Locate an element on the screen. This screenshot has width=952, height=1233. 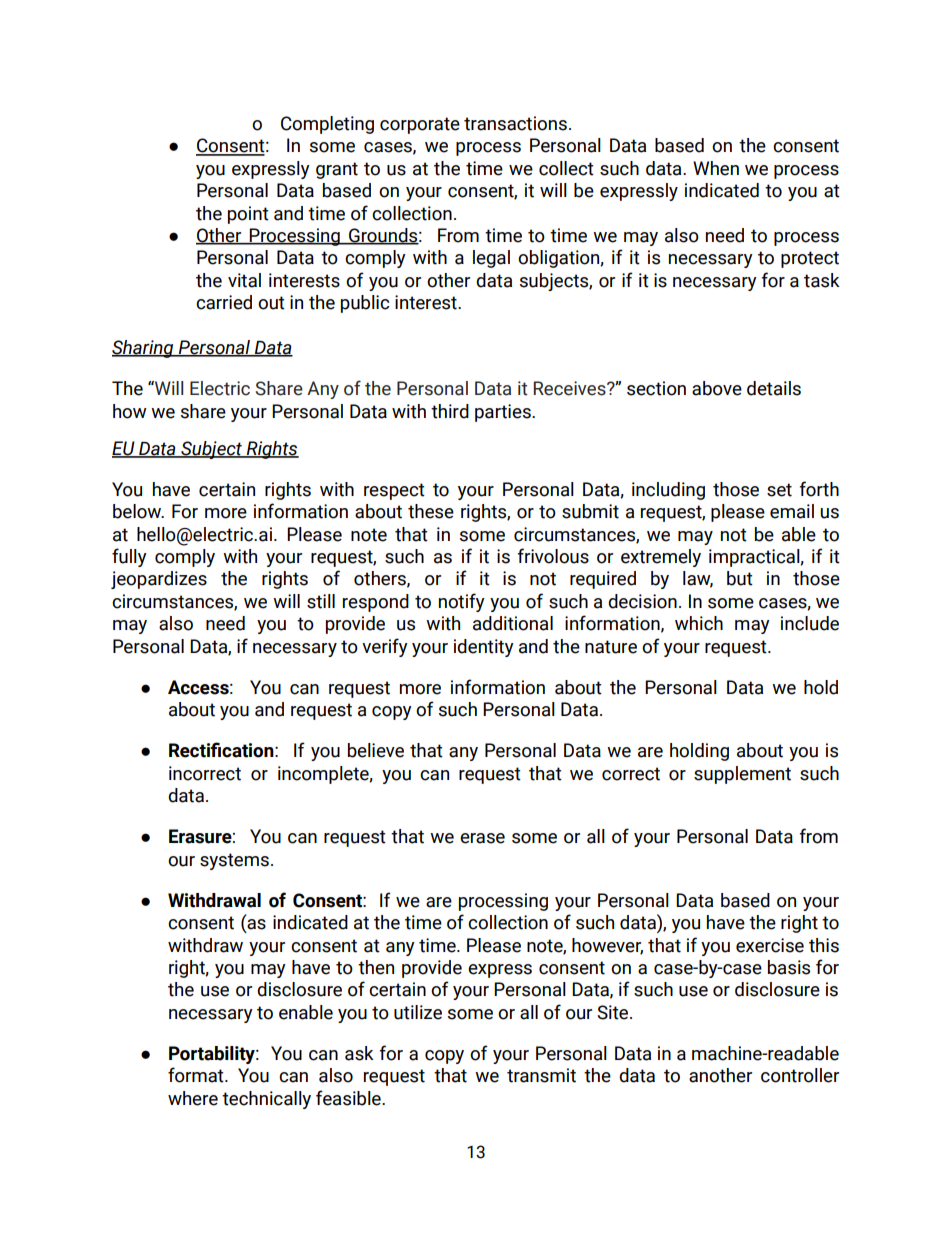
jeopardizes is located at coordinates (159, 580).
